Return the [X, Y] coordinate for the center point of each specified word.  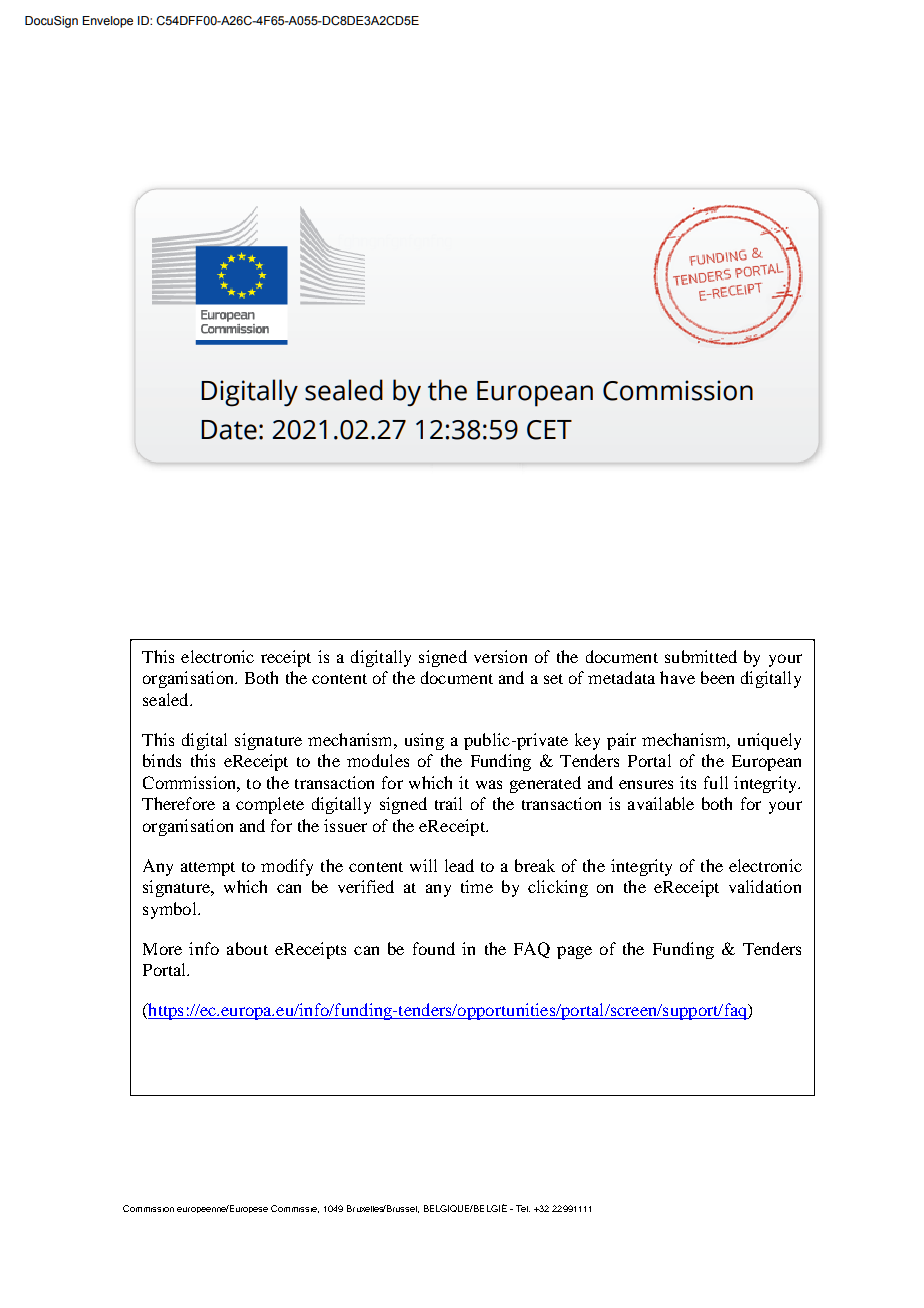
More [162, 949]
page [574, 952]
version [500, 656]
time [477, 886]
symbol [171, 910]
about [247, 948]
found [434, 948]
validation [765, 886]
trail [448, 803]
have [677, 677]
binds [162, 760]
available [661, 803]
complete [270, 805]
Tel [523, 1208]
